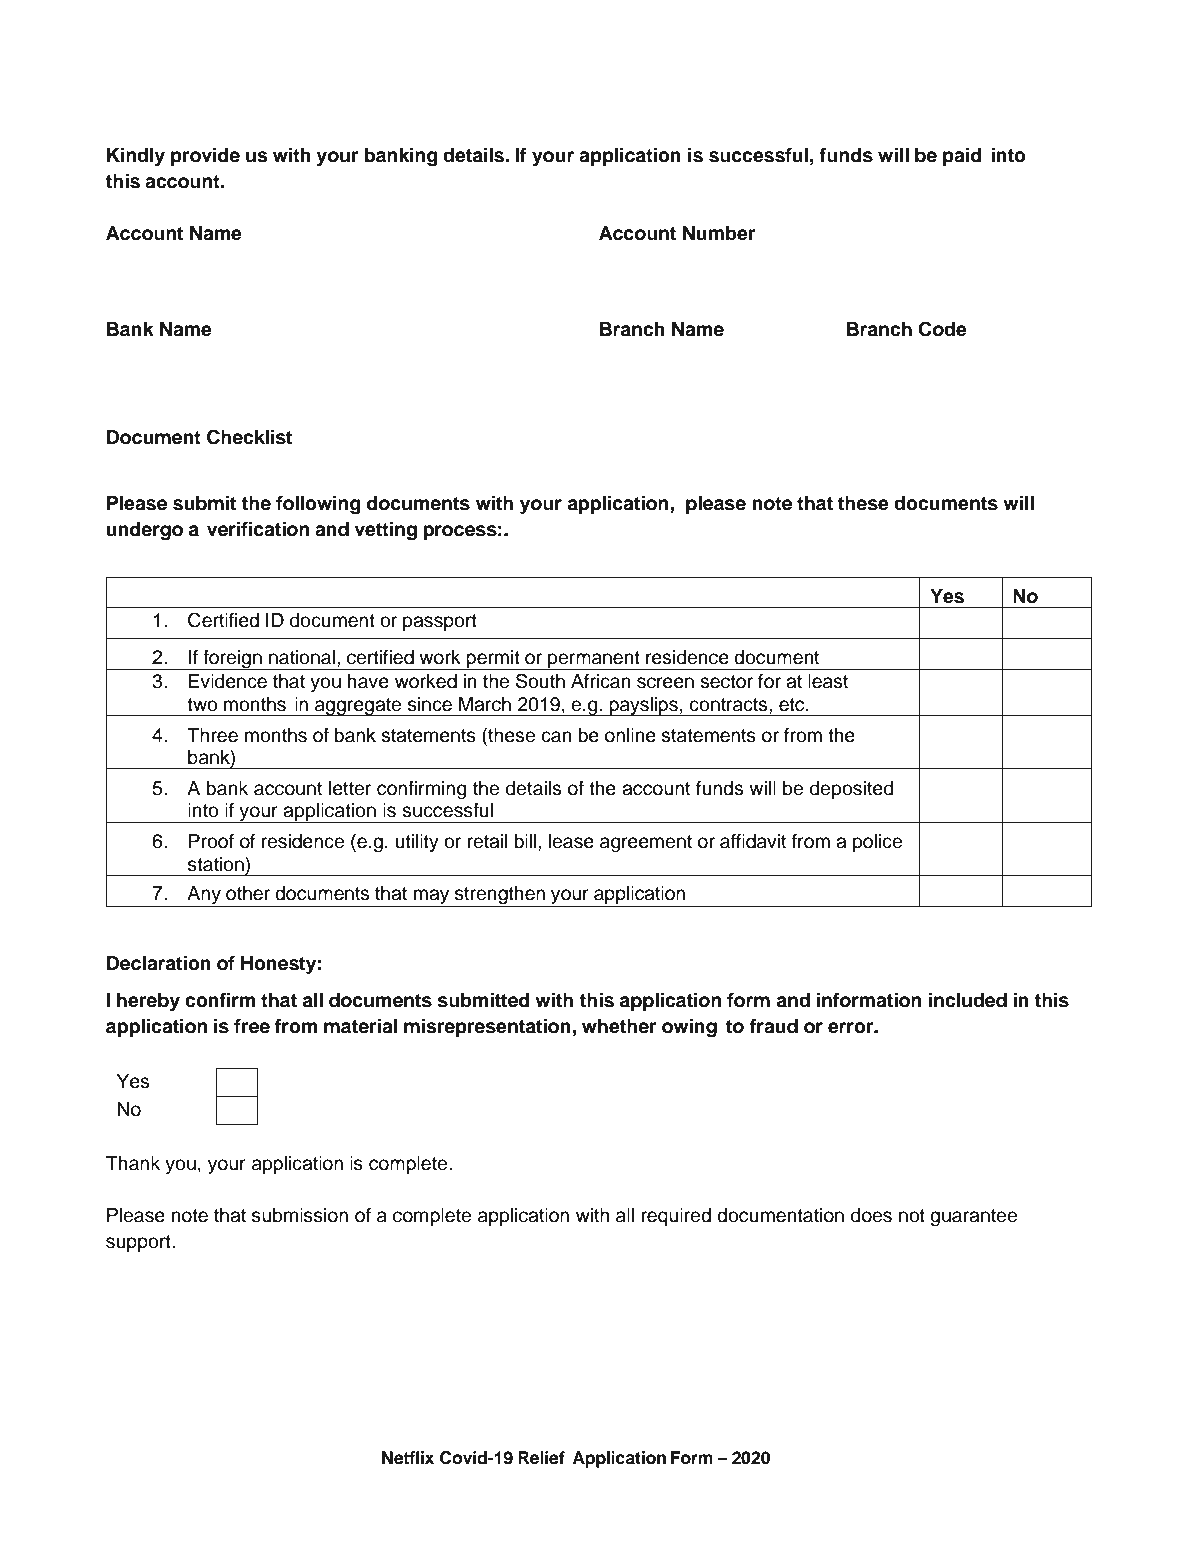 The width and height of the screenshot is (1200, 1553). What do you see at coordinates (211, 841) in the screenshot?
I see `Proof` at bounding box center [211, 841].
